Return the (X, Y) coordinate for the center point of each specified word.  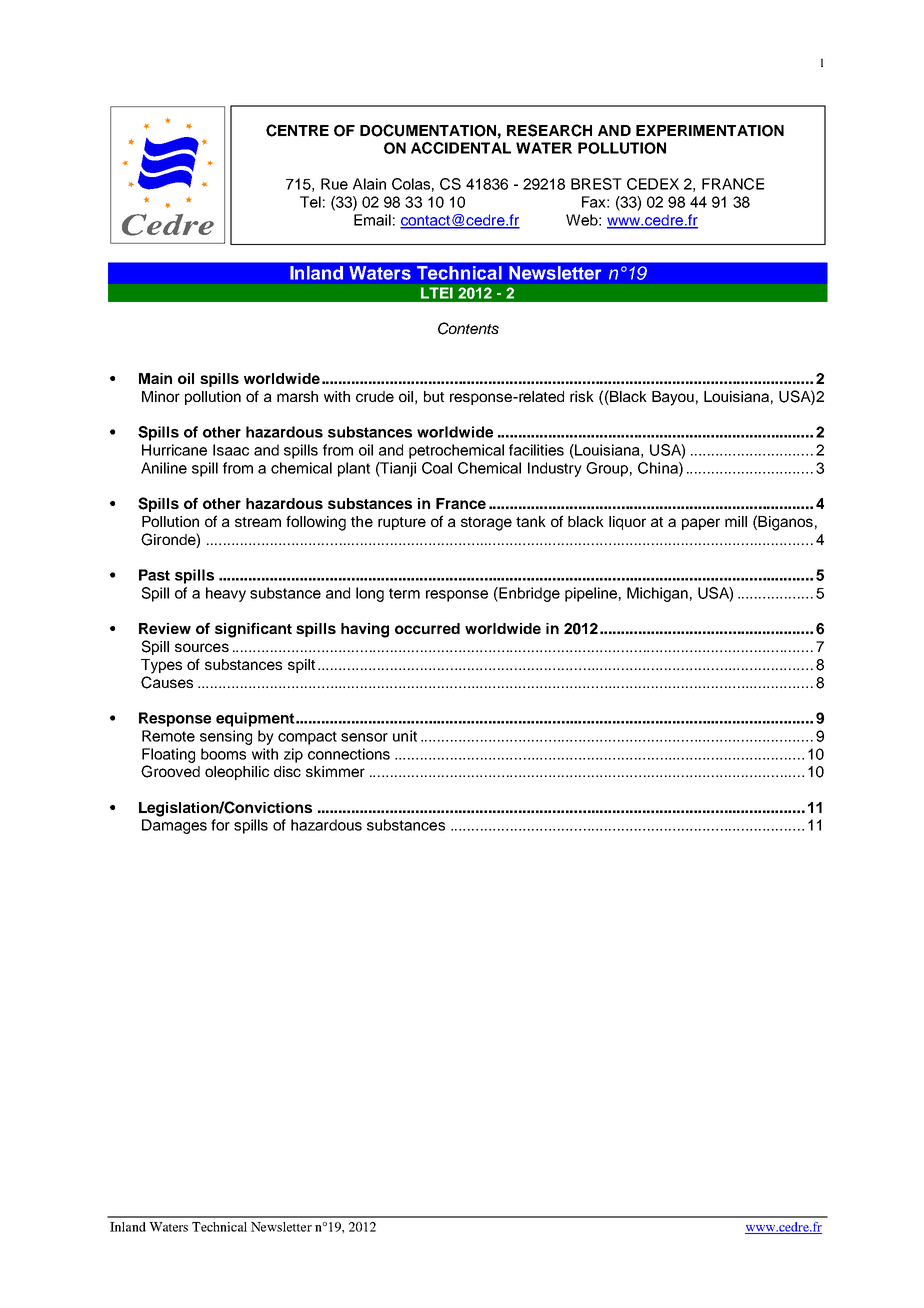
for (220, 825)
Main (155, 378)
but (434, 396)
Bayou (673, 398)
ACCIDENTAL (461, 148)
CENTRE (297, 130)
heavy (226, 594)
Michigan (657, 594)
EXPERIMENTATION (710, 131)
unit (405, 736)
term (404, 593)
